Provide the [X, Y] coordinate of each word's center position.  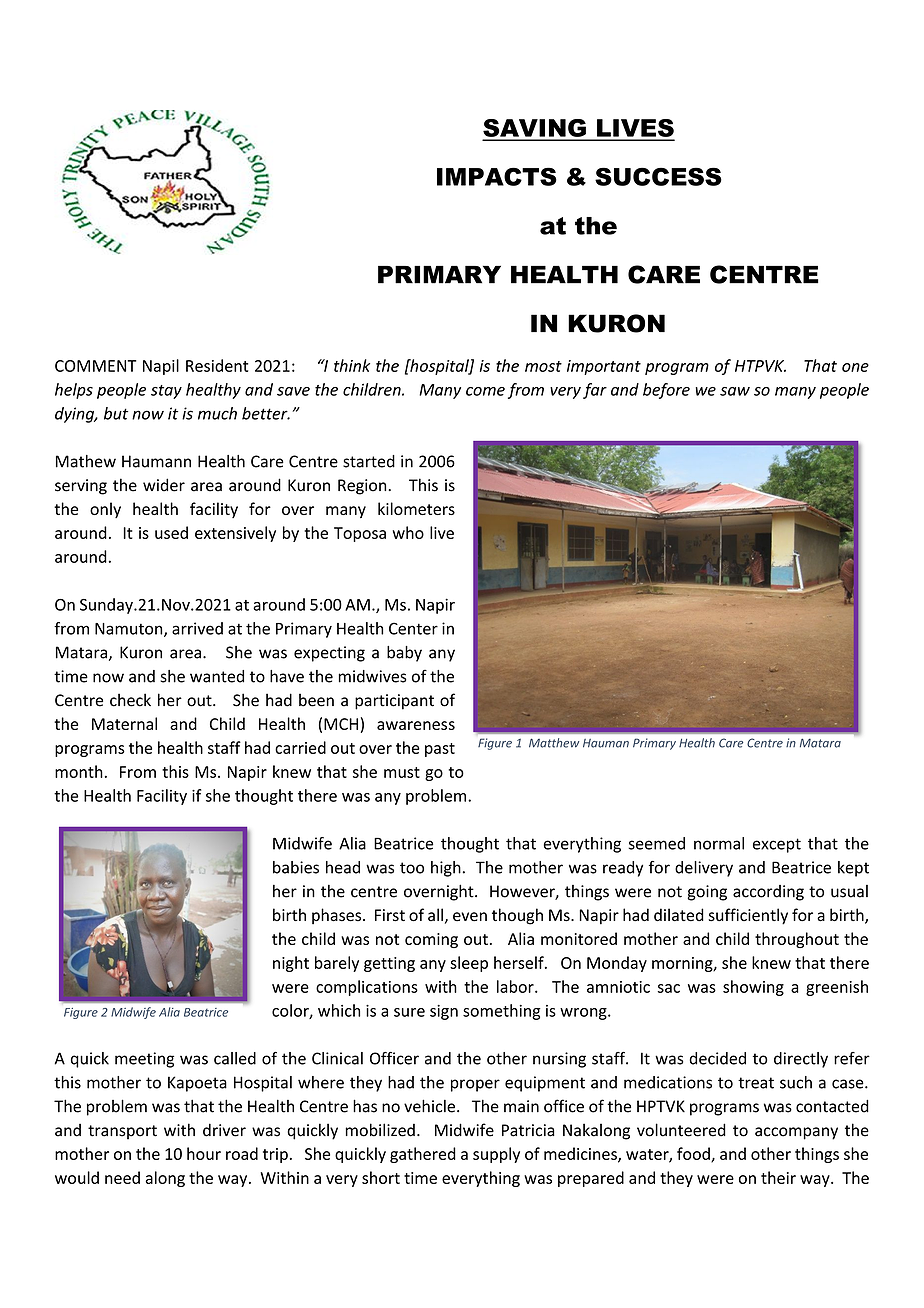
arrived [197, 628]
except [777, 845]
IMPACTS [497, 176]
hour [204, 1153]
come [485, 391]
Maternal [124, 723]
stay [166, 392]
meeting [144, 1060]
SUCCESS [658, 176]
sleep [469, 964]
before [666, 391]
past [440, 750]
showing [753, 988]
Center [413, 628]
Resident [217, 365]
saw [735, 391]
